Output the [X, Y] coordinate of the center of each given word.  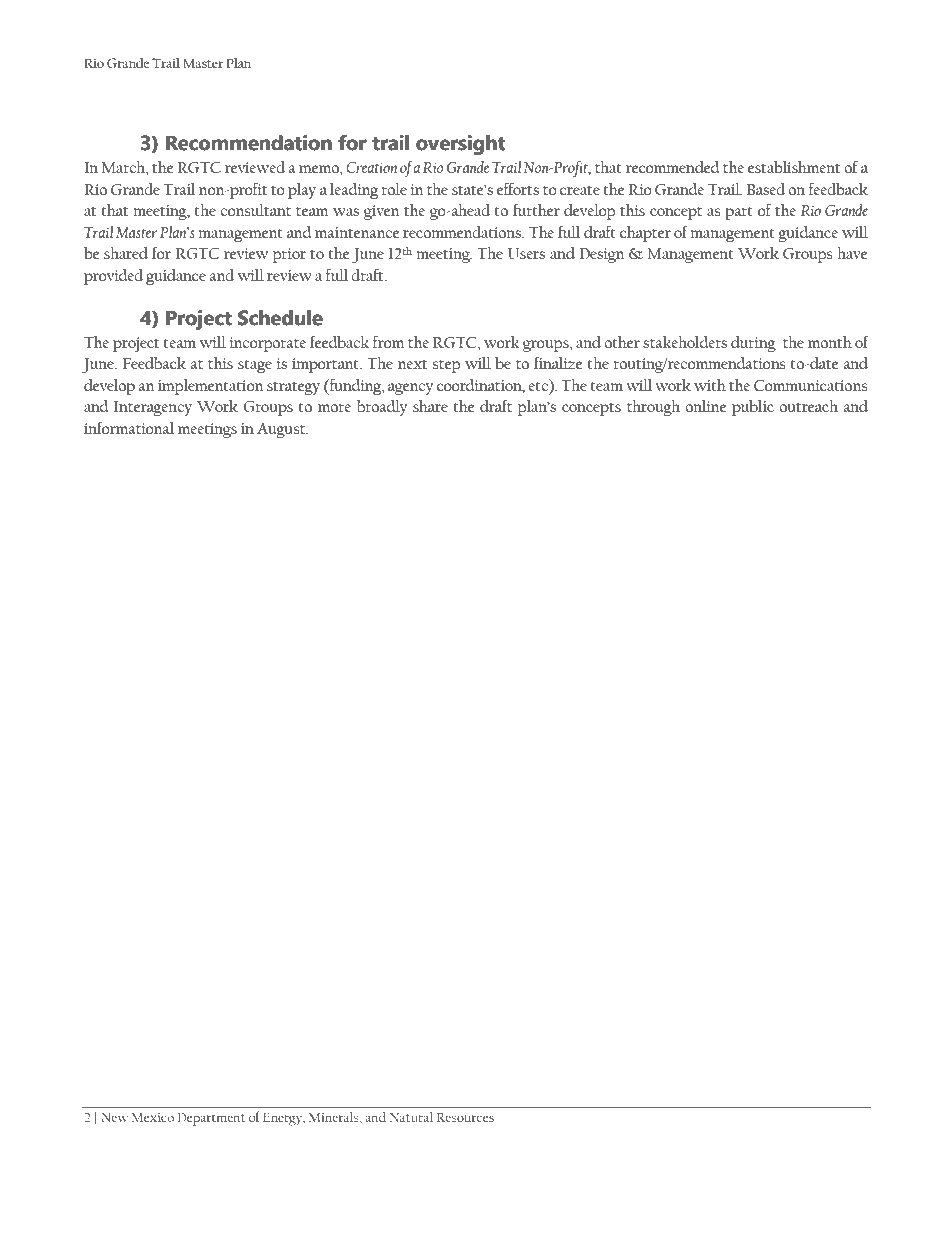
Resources [465, 1117]
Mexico [153, 1117]
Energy [284, 1119]
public [753, 408]
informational [129, 427]
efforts [518, 188]
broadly [382, 408]
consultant [255, 210]
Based [766, 189]
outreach [808, 406]
